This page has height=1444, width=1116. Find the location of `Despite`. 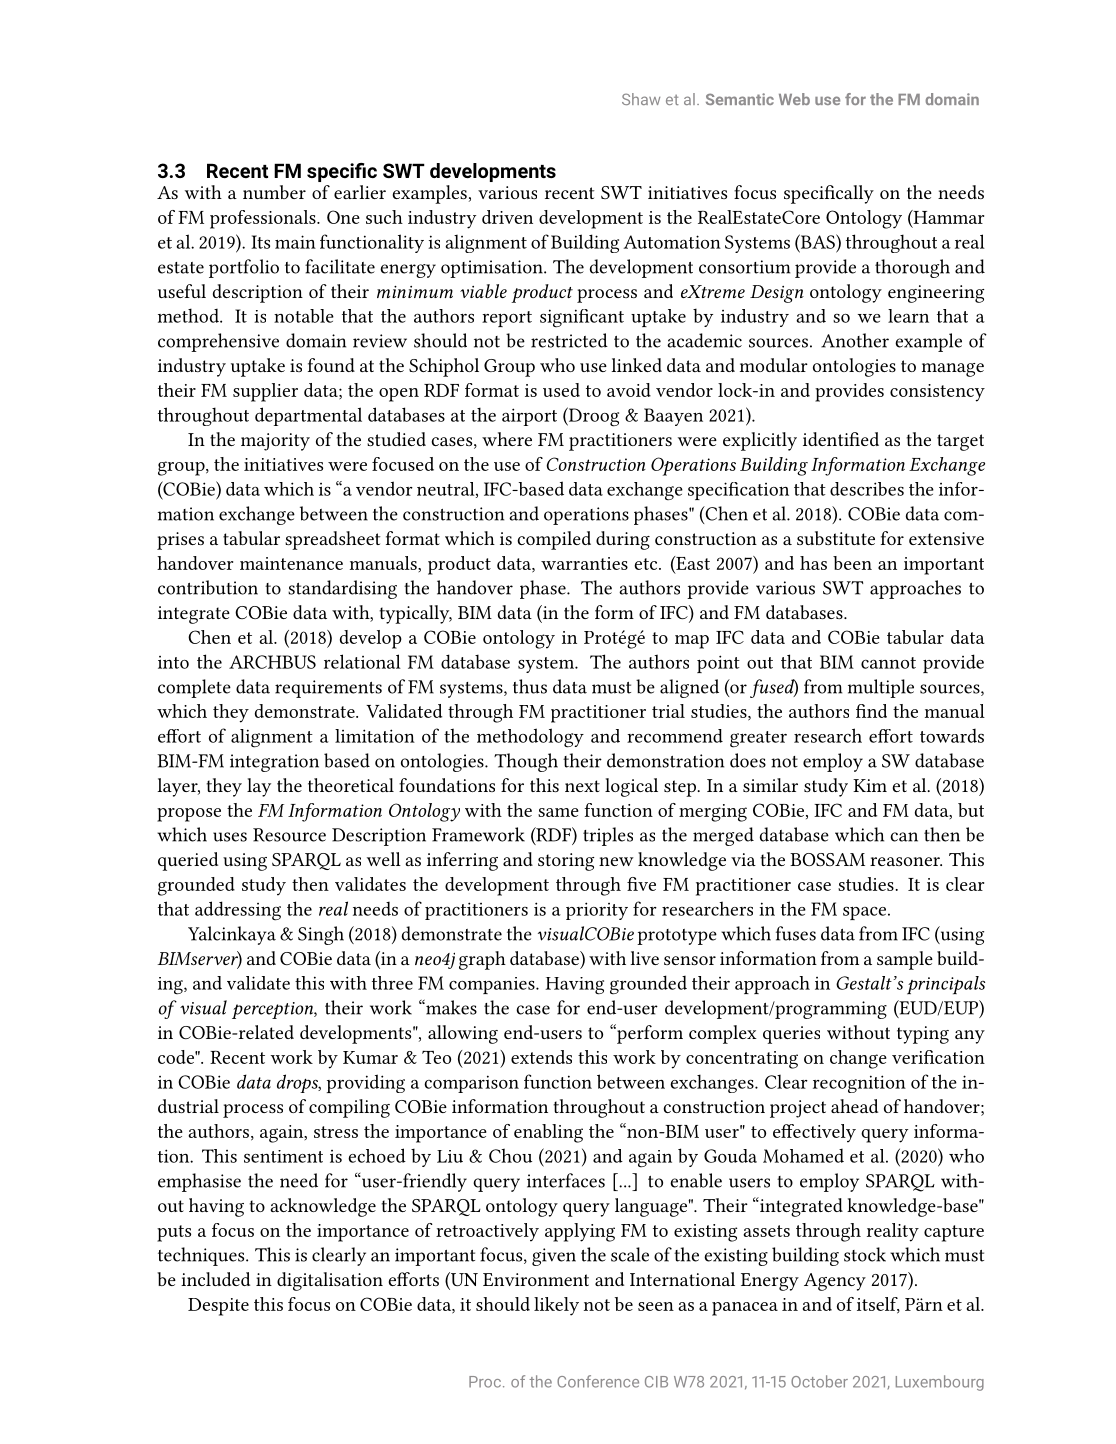

Despite is located at coordinates (218, 1307).
